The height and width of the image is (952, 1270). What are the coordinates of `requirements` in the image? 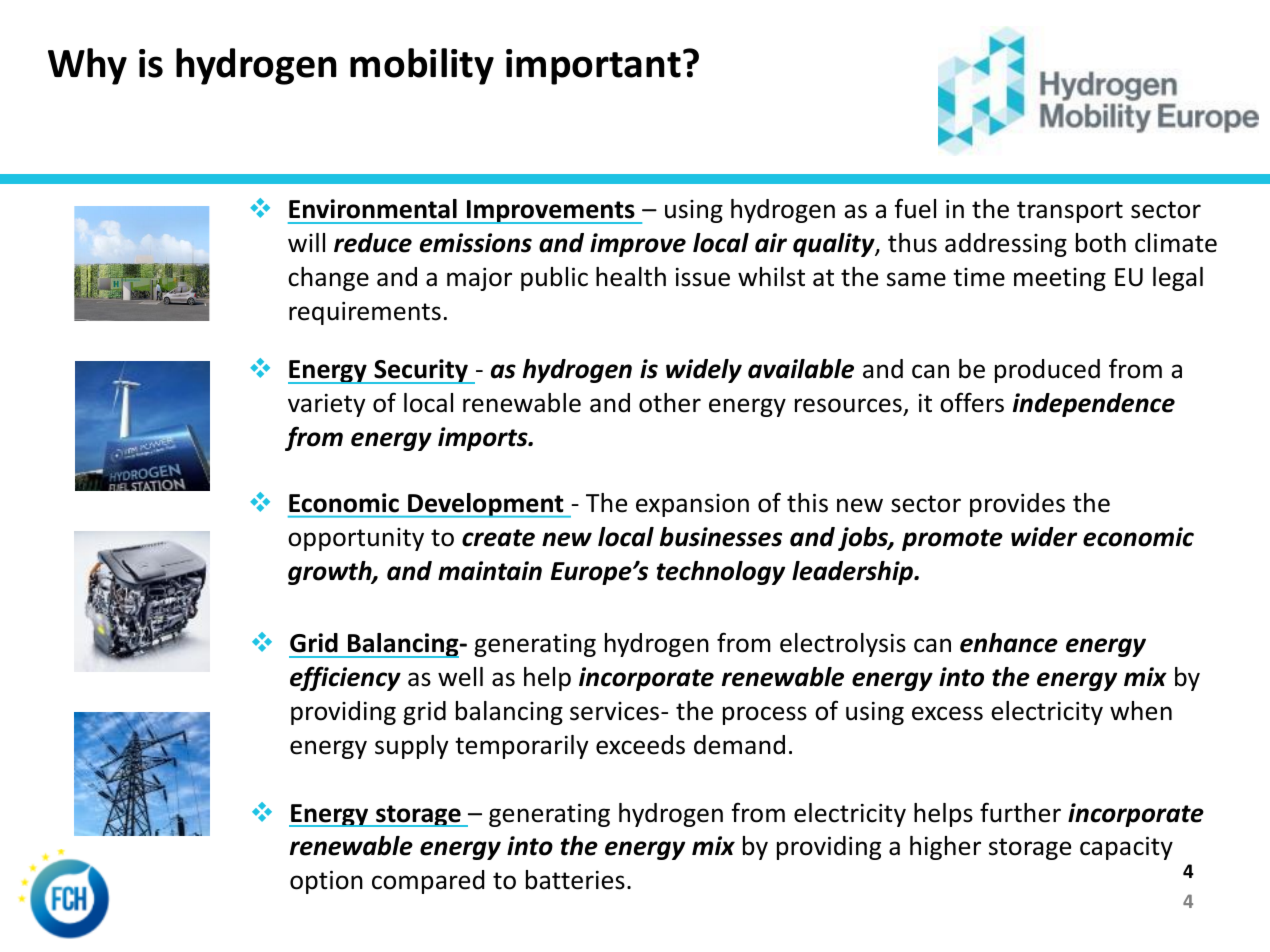 It's located at (365, 313).
